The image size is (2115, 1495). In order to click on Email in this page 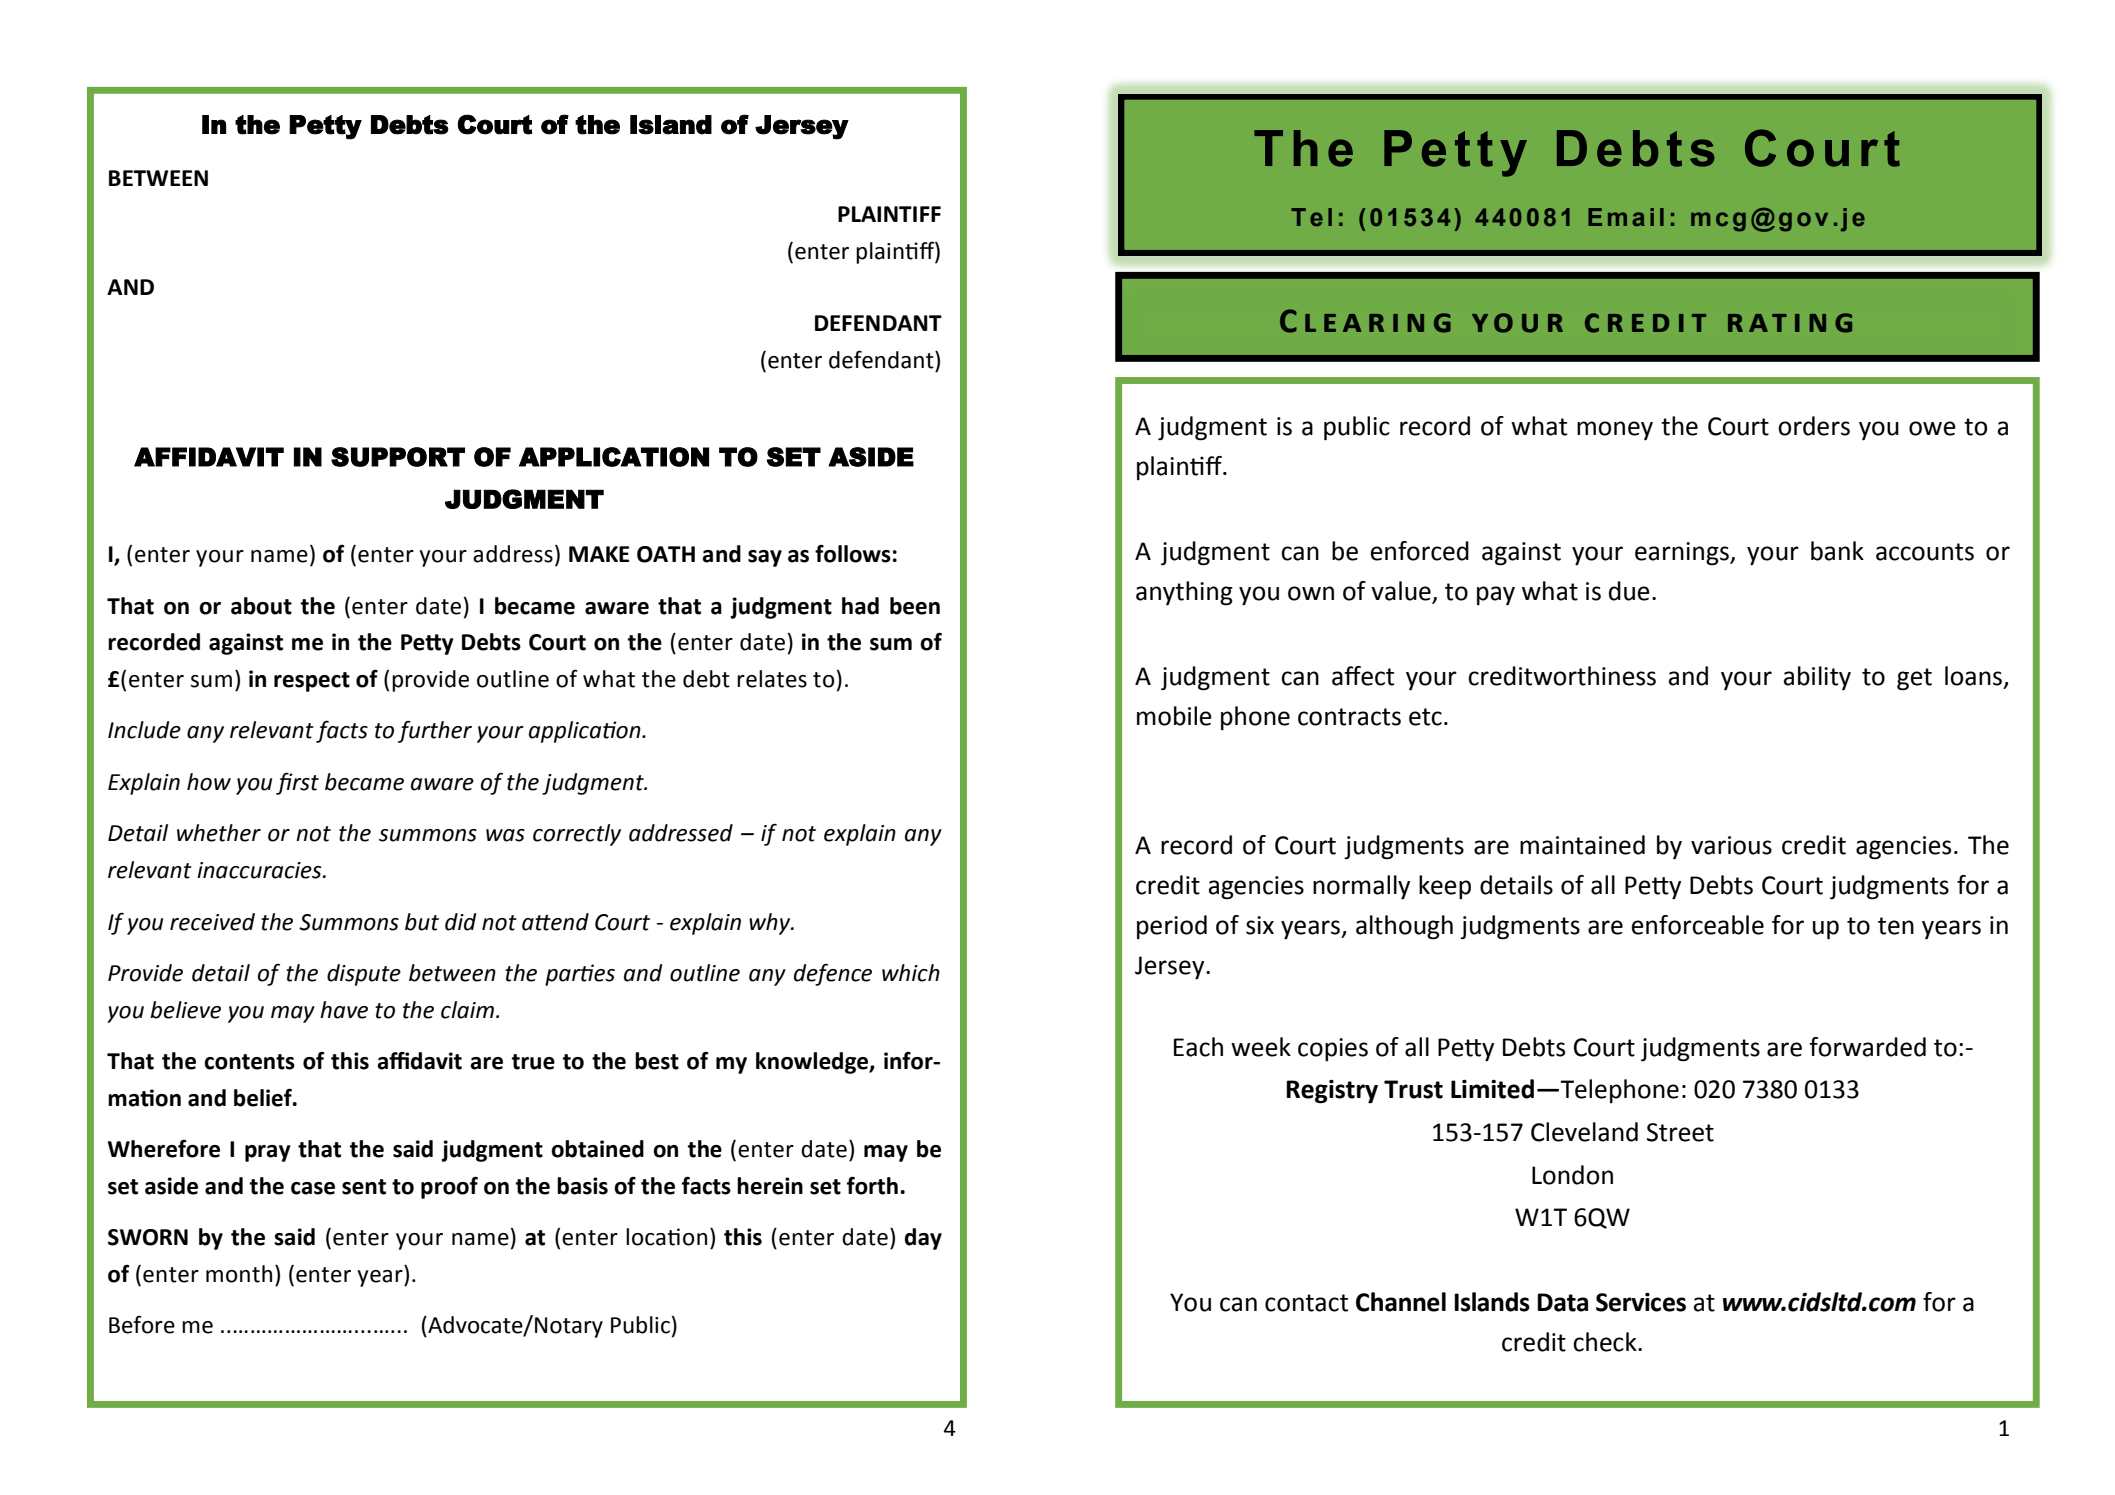, I will do `click(1626, 217)`.
